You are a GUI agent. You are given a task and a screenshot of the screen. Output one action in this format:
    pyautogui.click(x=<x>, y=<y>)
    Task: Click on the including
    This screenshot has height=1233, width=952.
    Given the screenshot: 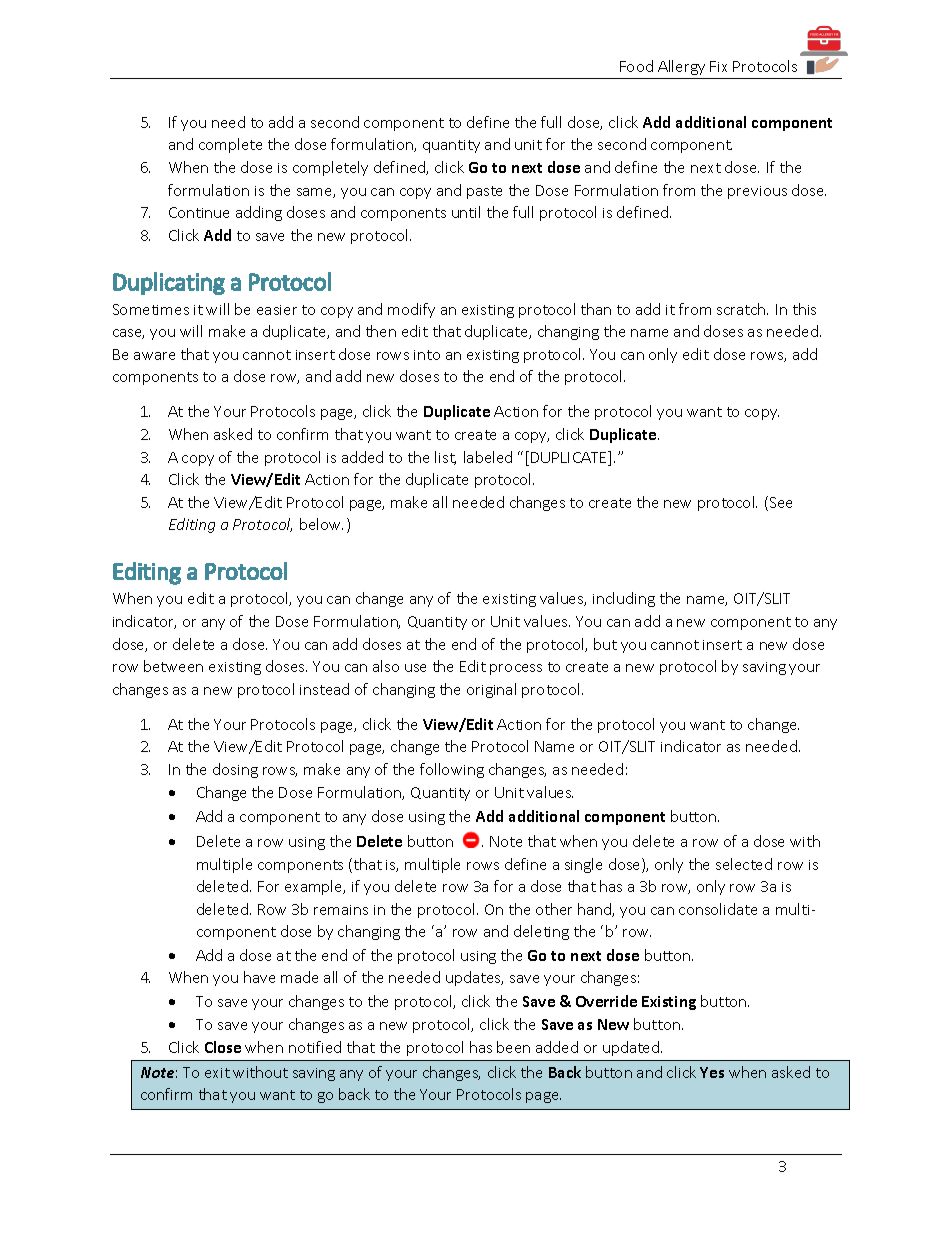 What is the action you would take?
    pyautogui.click(x=624, y=599)
